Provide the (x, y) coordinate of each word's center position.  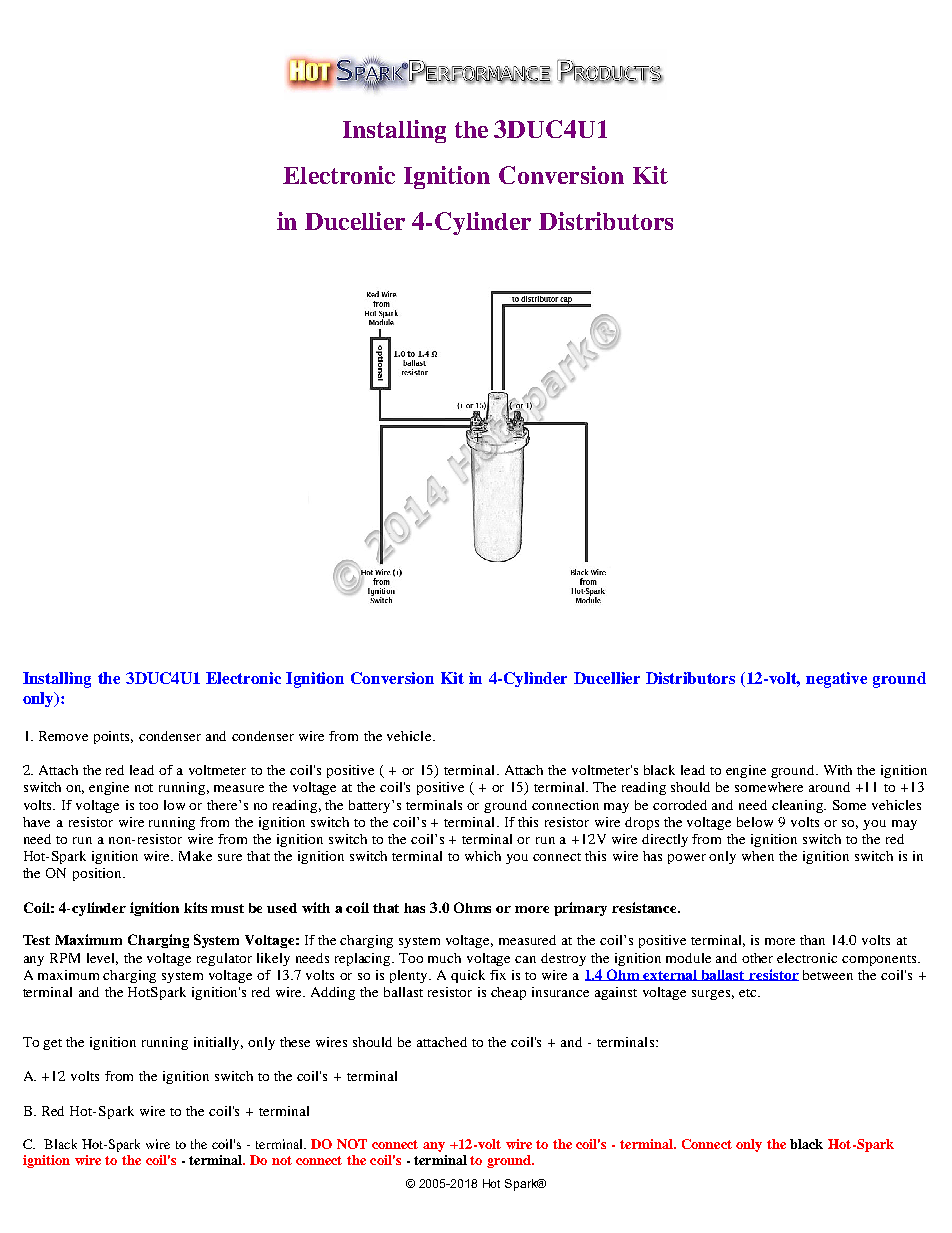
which (483, 856)
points (113, 737)
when (758, 856)
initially (218, 1043)
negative (836, 680)
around (829, 787)
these (295, 1042)
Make (195, 856)
